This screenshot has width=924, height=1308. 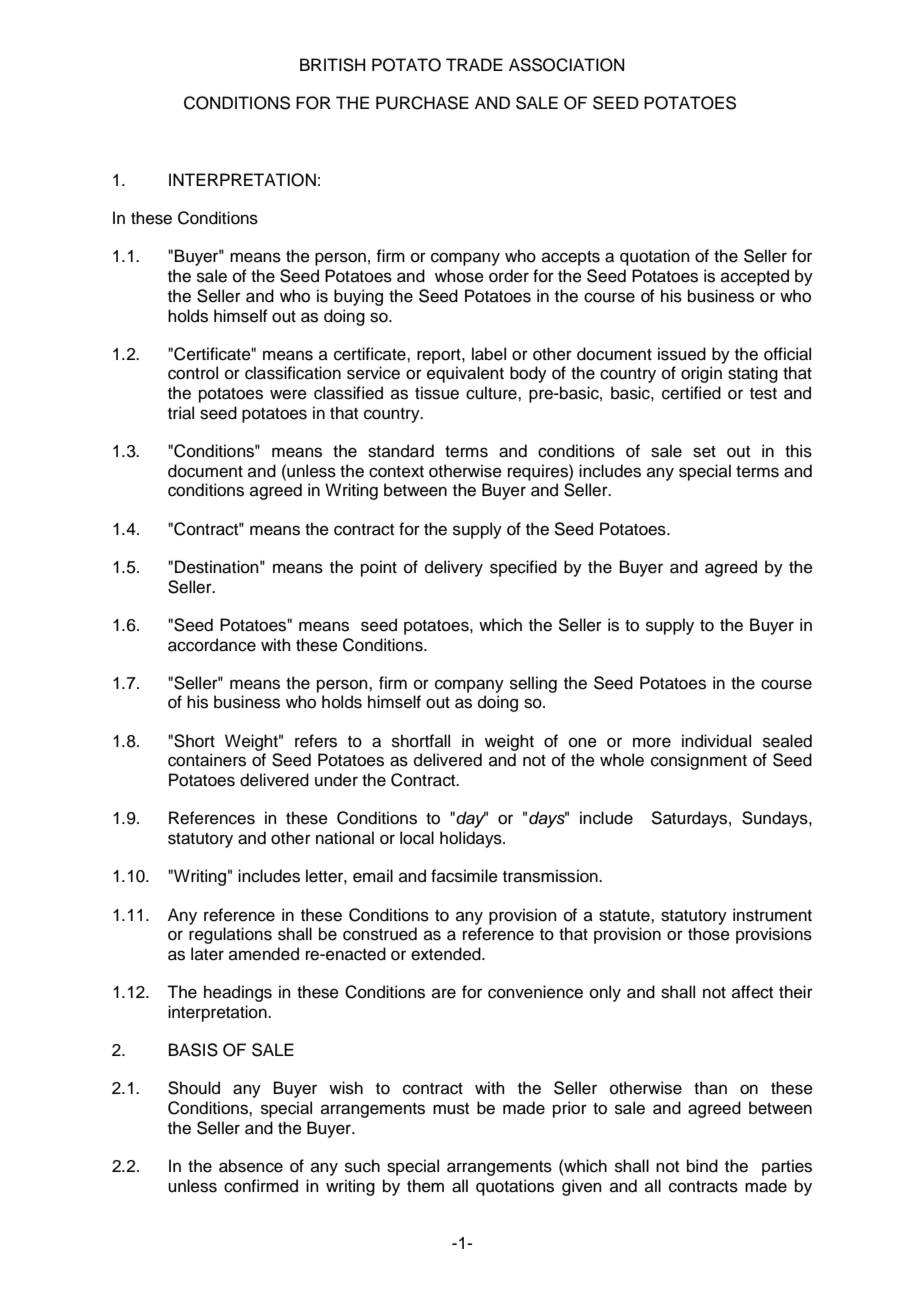 I want to click on ASSOCIATION, so click(x=566, y=65).
